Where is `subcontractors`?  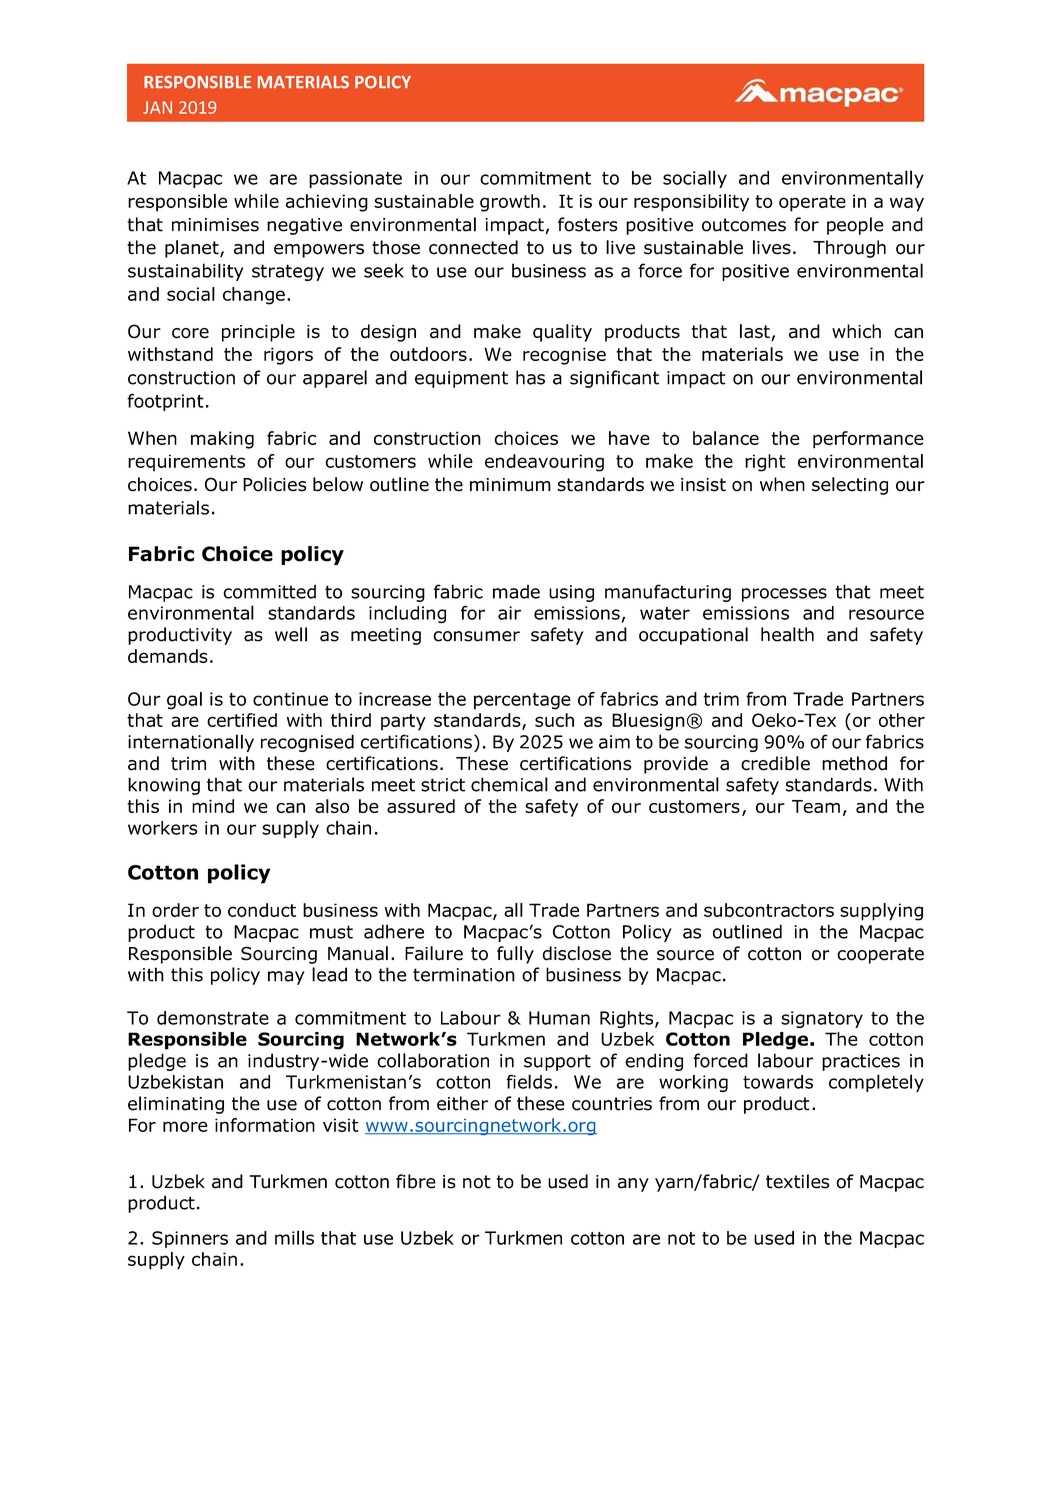
subcontractors is located at coordinates (769, 910).
